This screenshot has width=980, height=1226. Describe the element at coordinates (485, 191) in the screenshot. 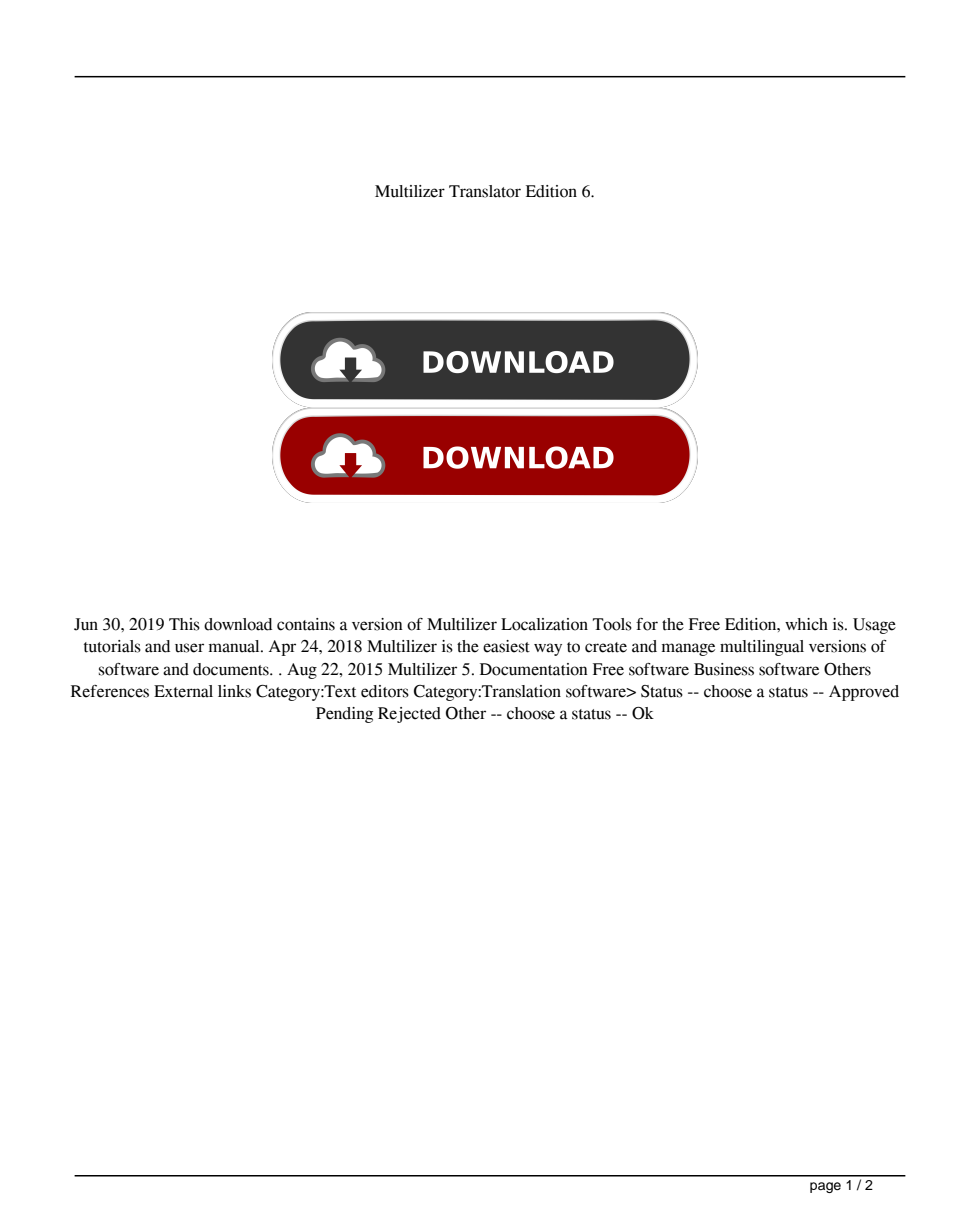

I see `Translator` at that location.
